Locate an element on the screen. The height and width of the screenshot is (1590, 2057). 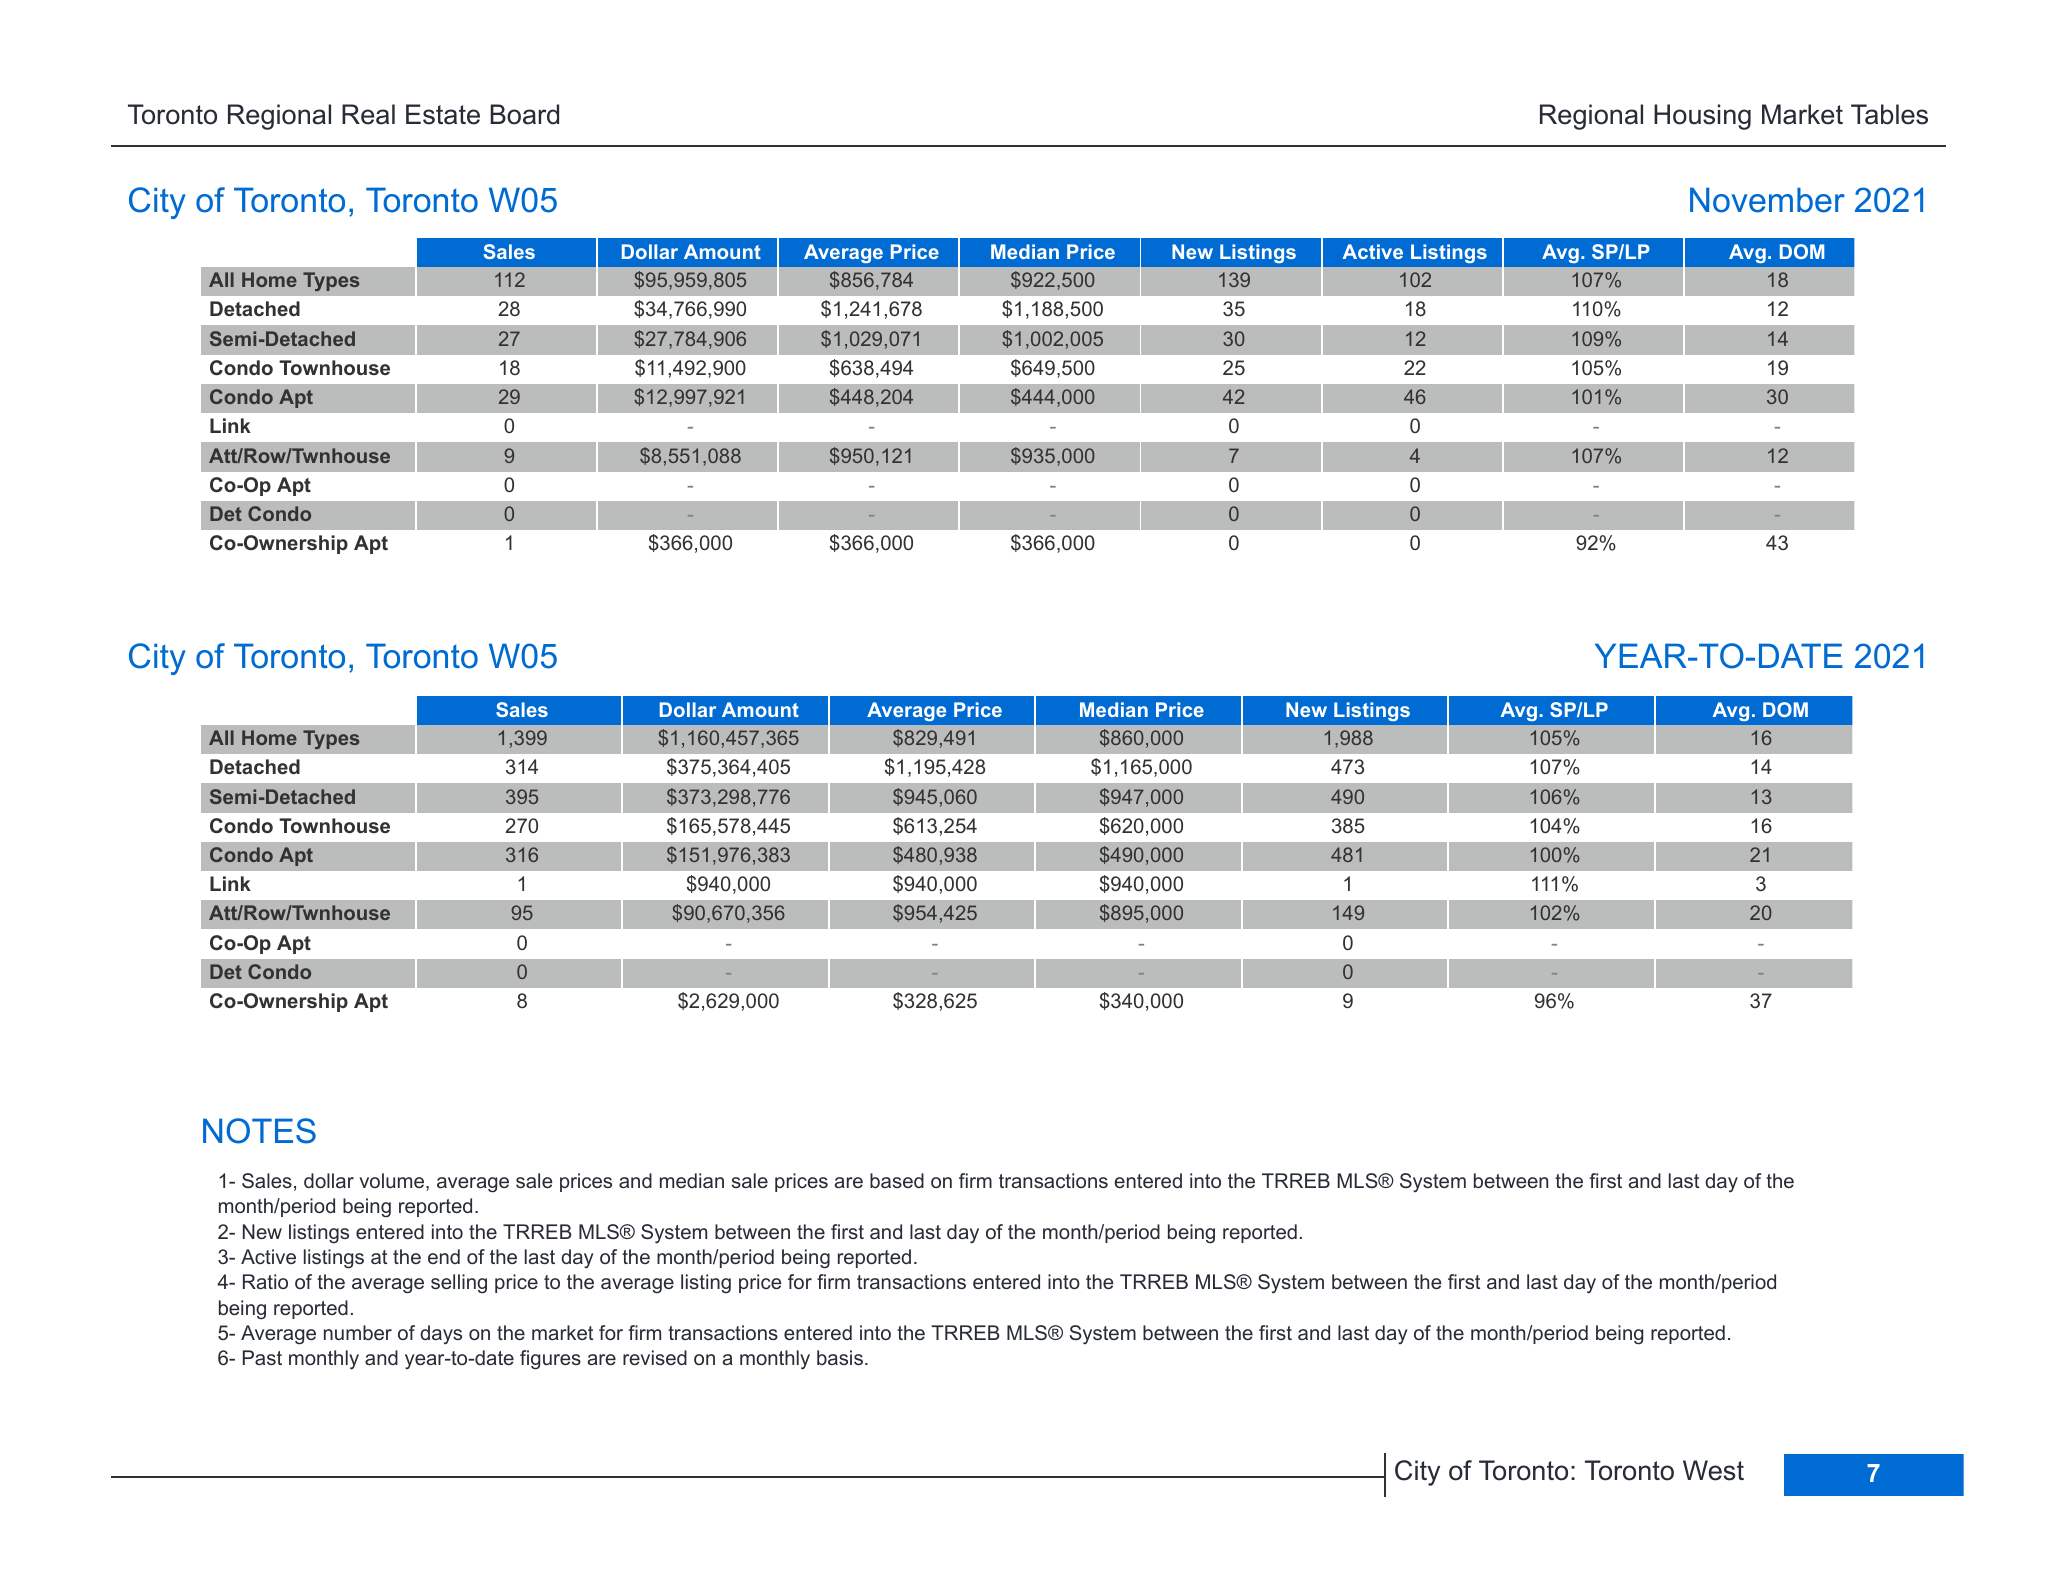
Board is located at coordinates (524, 114).
